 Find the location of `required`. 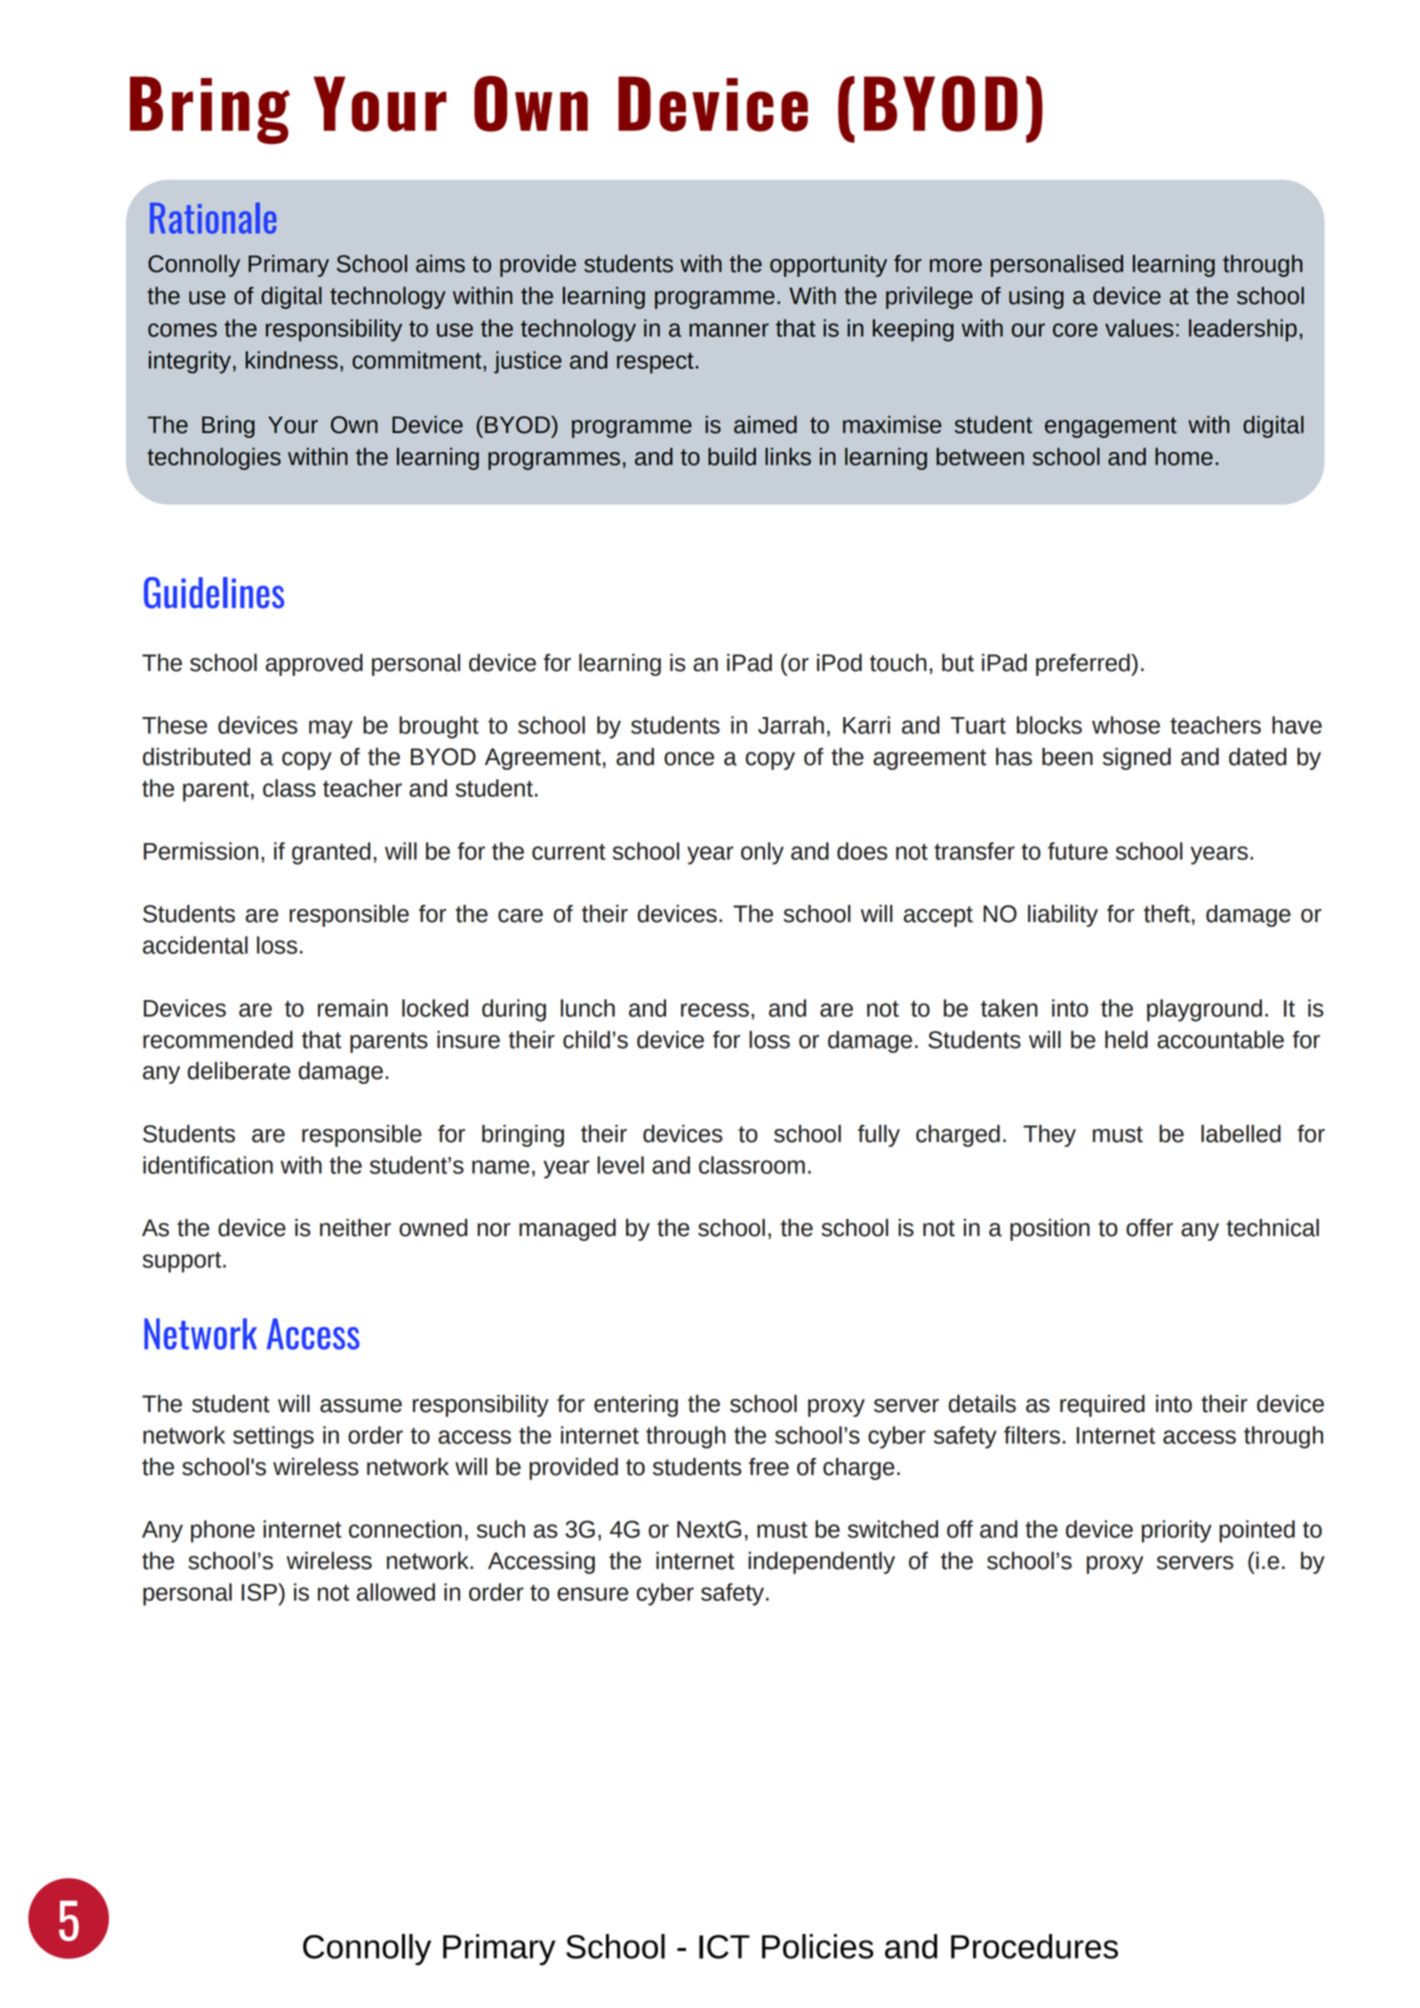

required is located at coordinates (1102, 1406).
